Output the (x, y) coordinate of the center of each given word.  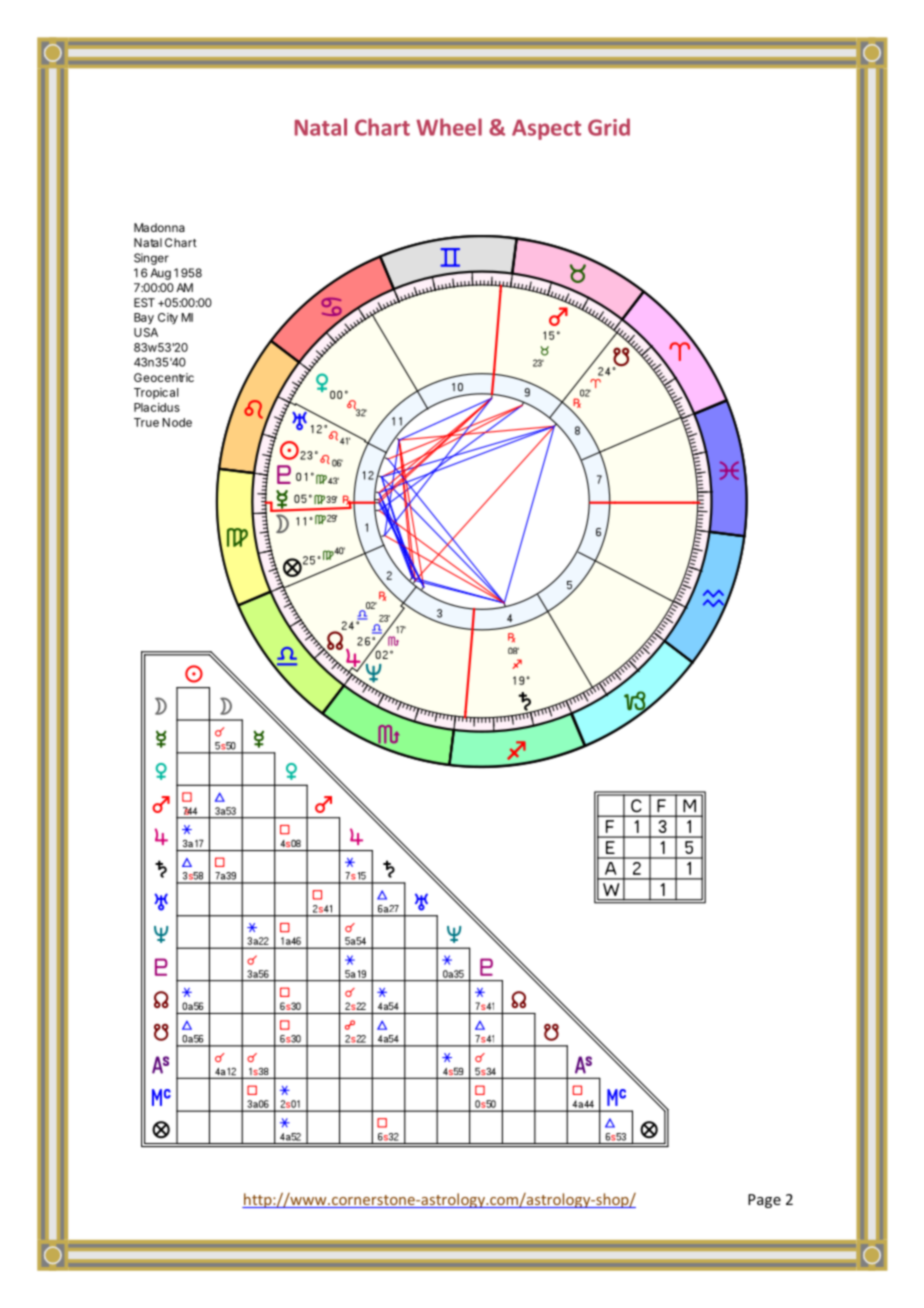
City (168, 318)
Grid (609, 127)
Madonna (159, 227)
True (146, 422)
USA (146, 332)
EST (144, 302)
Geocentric (164, 377)
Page (764, 1201)
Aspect (546, 129)
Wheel (449, 127)
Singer (151, 259)
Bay (144, 318)
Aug (161, 274)
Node (177, 422)
